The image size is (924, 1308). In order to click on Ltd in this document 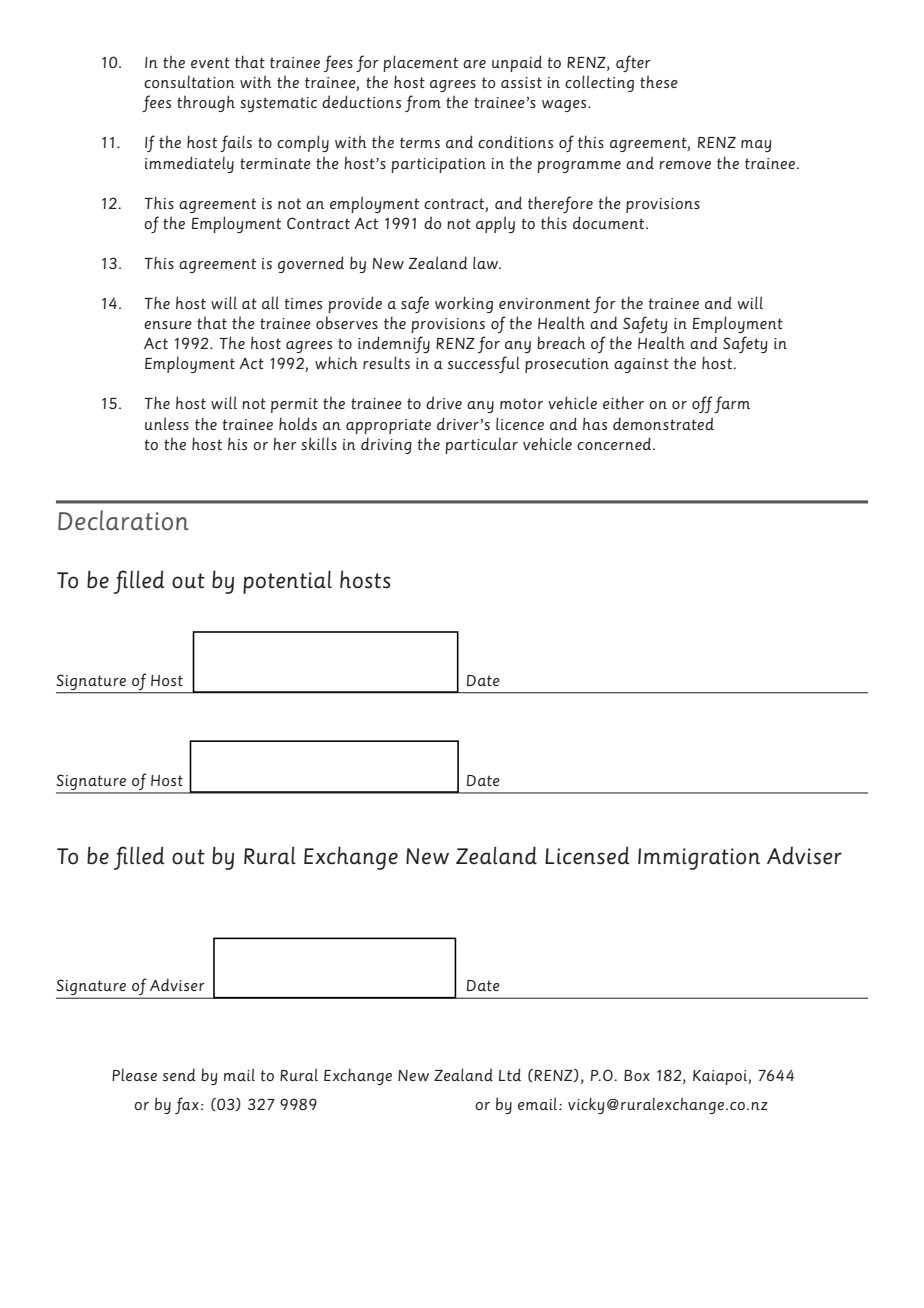, I will do `click(510, 1074)`.
